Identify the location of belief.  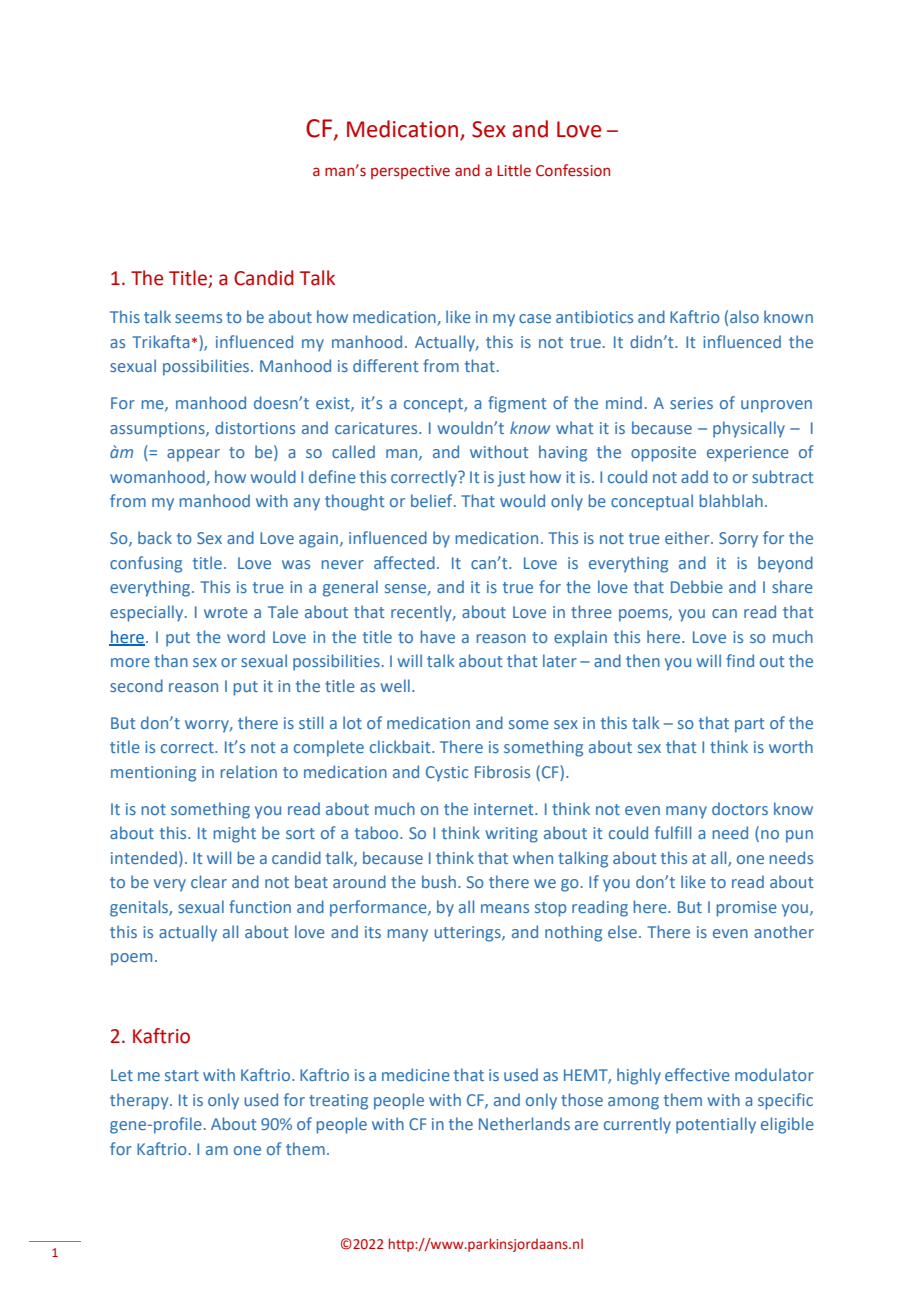
(433, 500).
